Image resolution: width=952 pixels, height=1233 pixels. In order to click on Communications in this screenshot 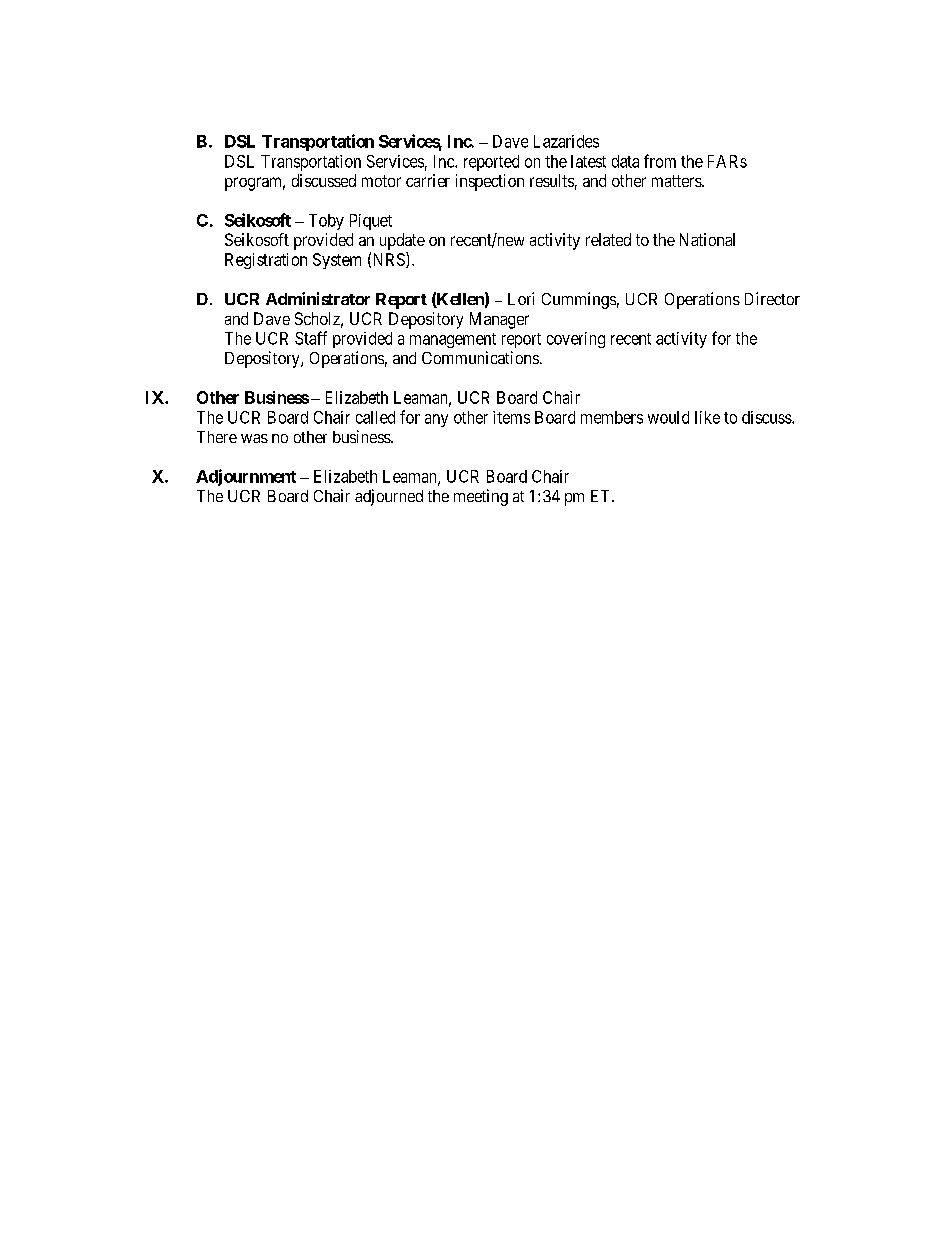, I will do `click(480, 357)`.
